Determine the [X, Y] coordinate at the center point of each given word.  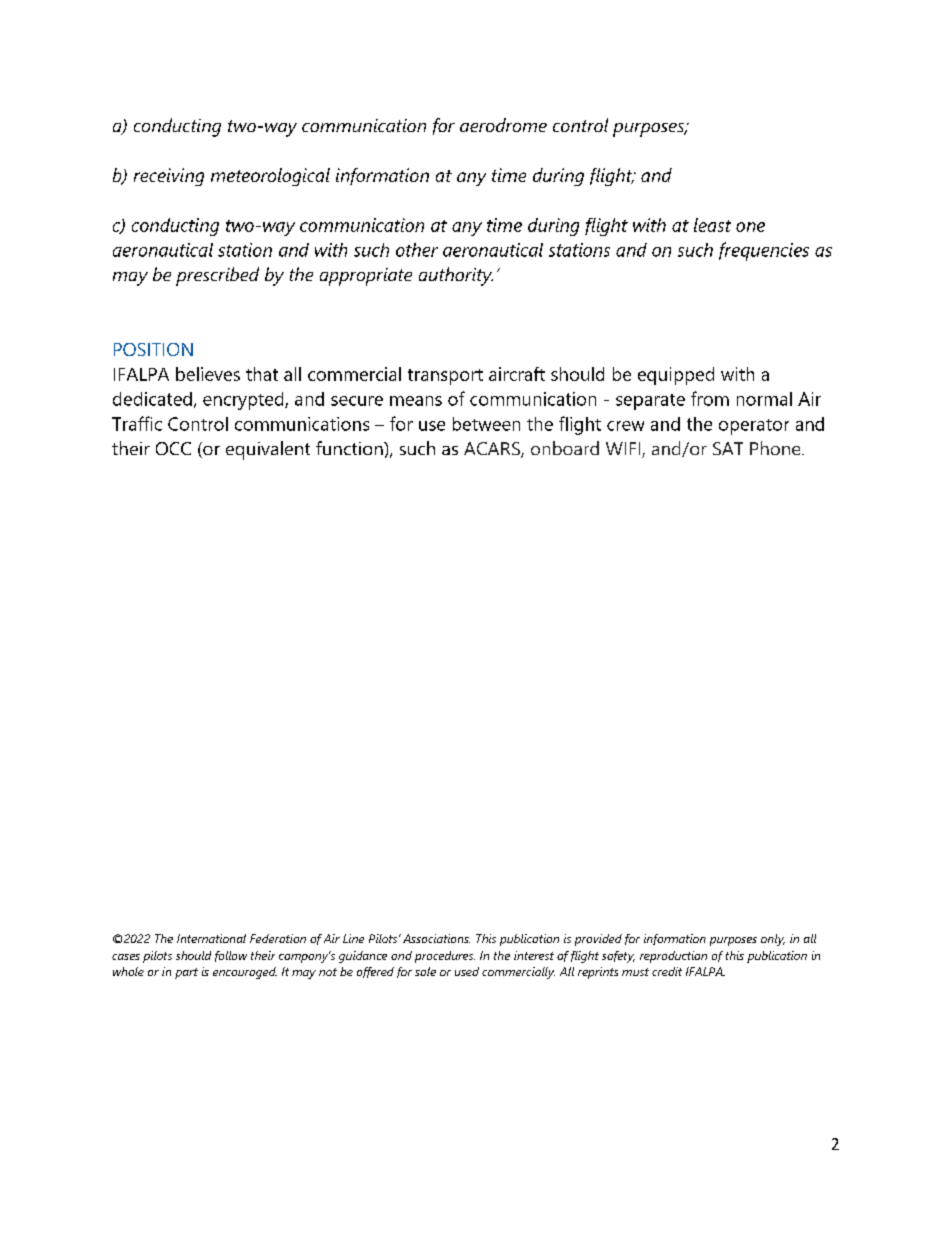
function [350, 448]
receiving [169, 177]
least [712, 225]
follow [231, 956]
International [211, 938]
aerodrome [503, 125]
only [773, 940]
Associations [436, 938]
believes [208, 374]
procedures [445, 957]
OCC [173, 448]
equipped [676, 376]
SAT [728, 448]
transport [445, 377]
